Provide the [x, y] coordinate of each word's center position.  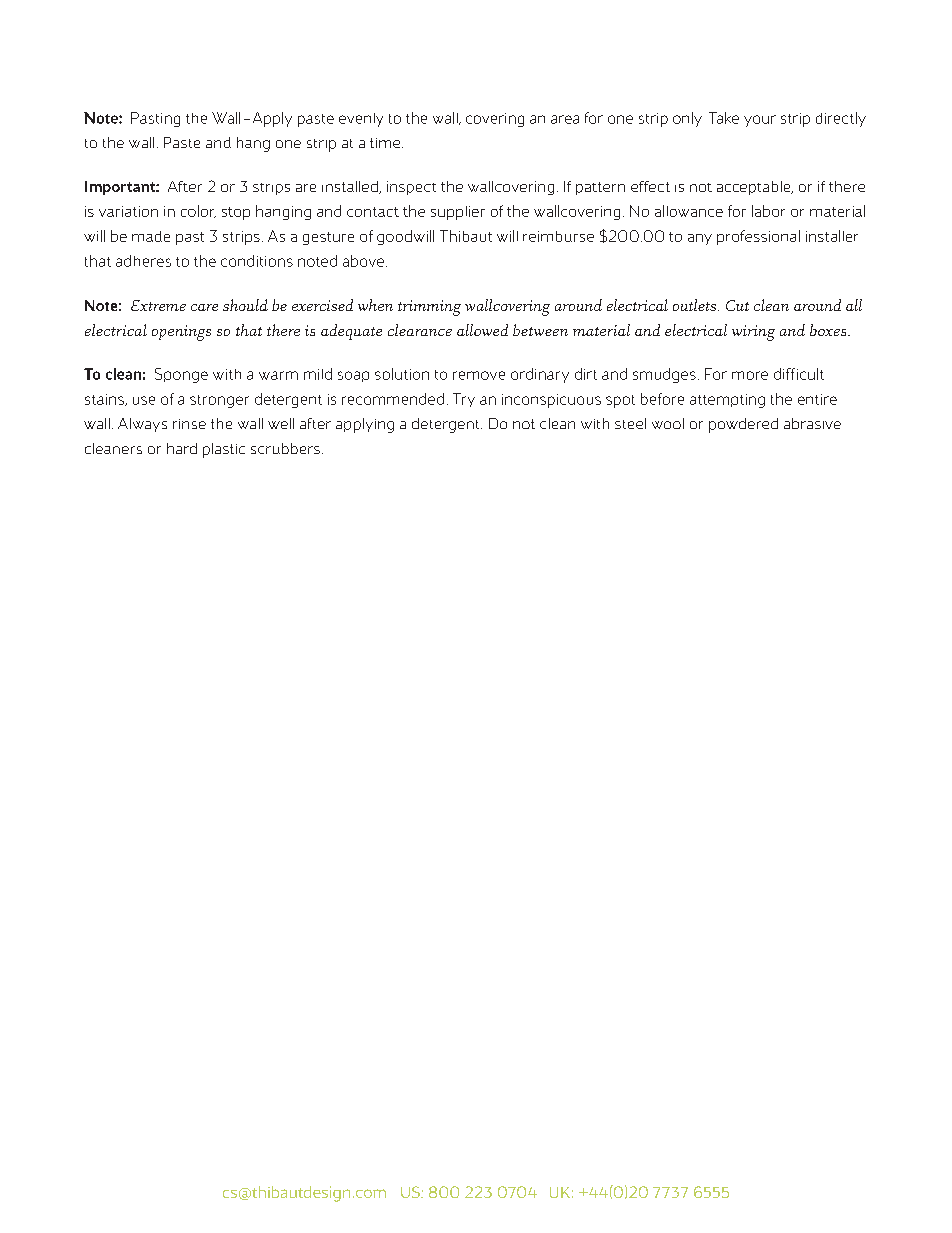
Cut [737, 305]
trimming [429, 308]
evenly [361, 120]
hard [182, 448]
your [760, 121]
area [565, 119]
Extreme [158, 305]
